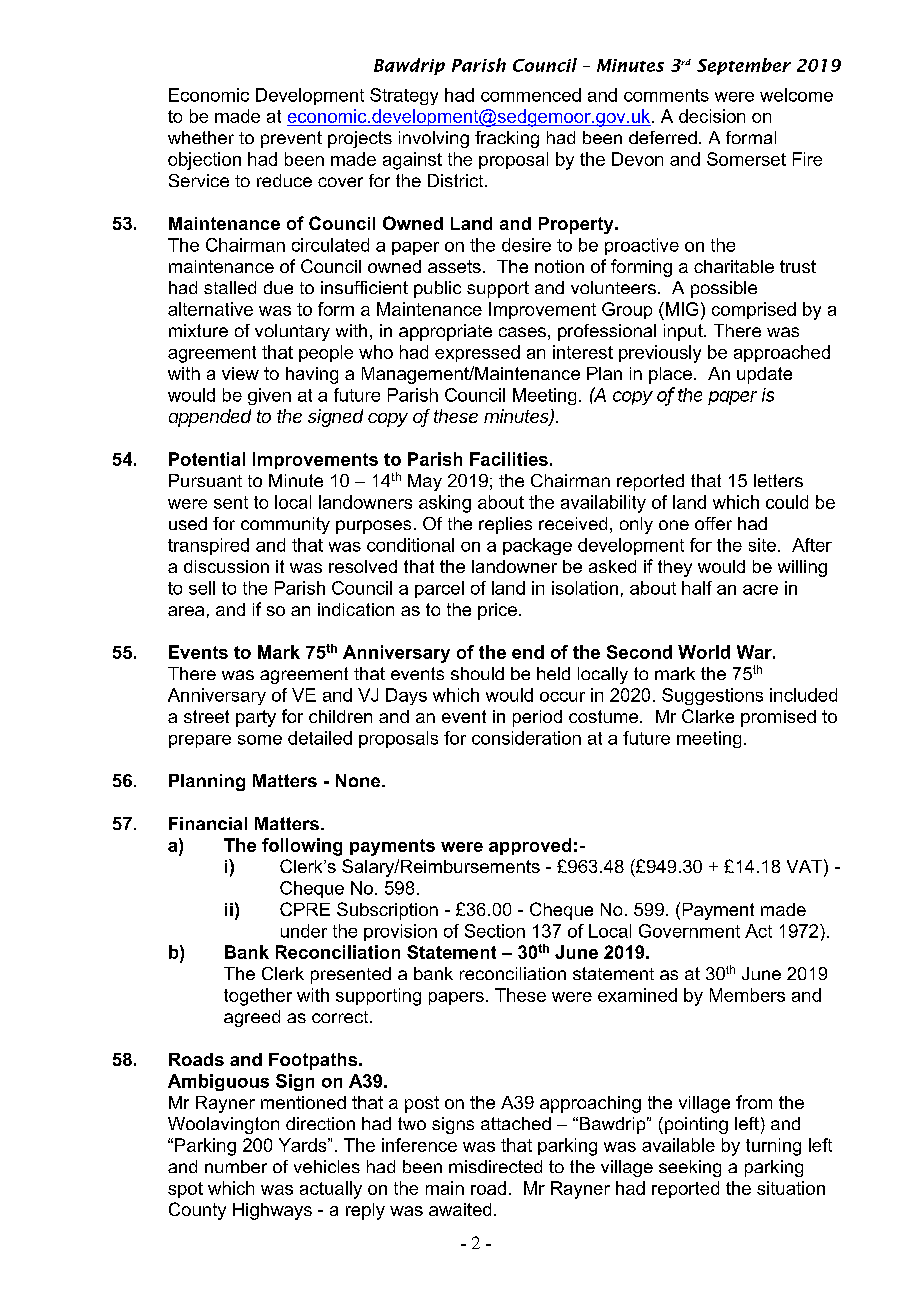  I want to click on whether, so click(201, 137).
